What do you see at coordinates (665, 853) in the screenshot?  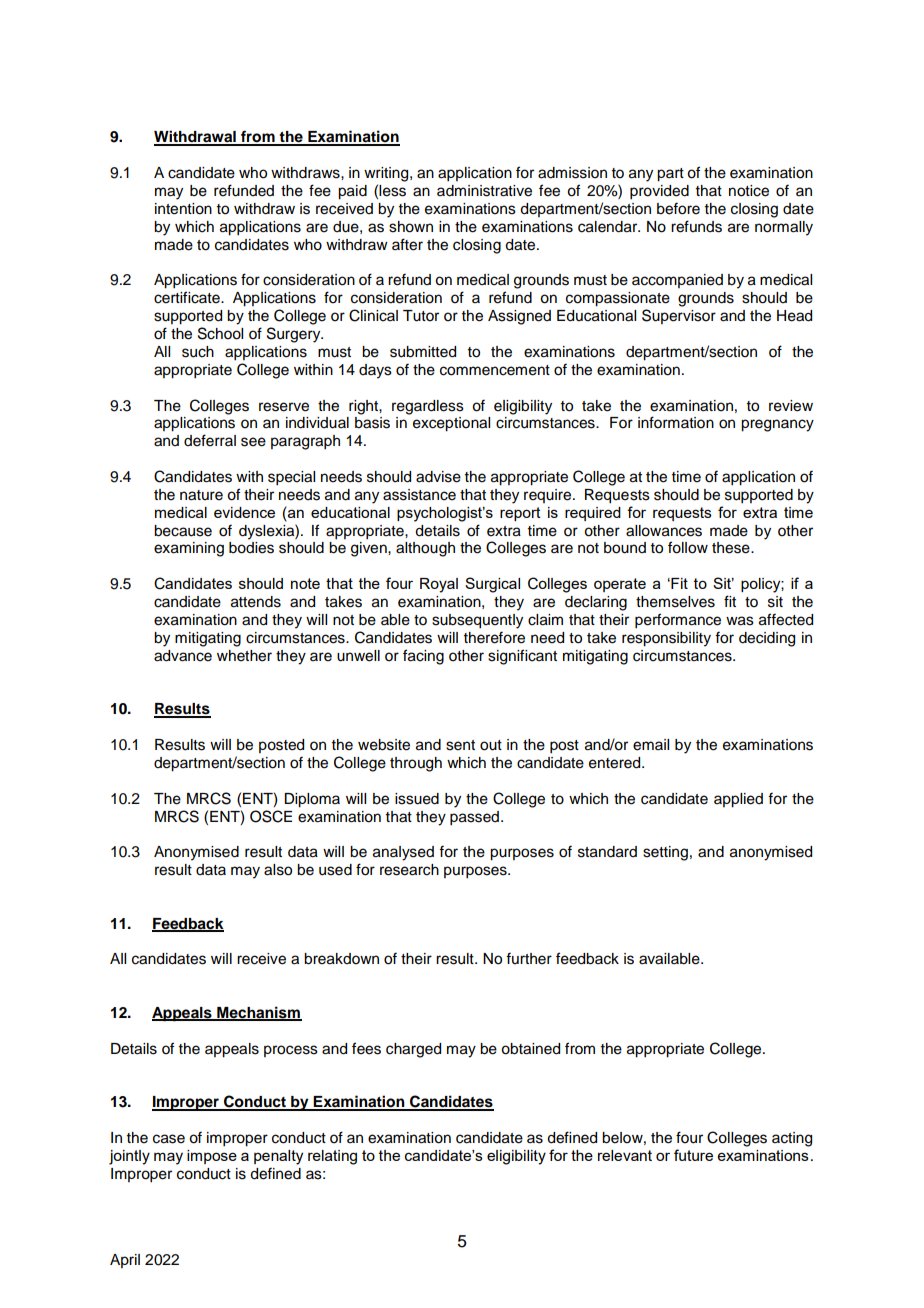 I see `setting` at bounding box center [665, 853].
